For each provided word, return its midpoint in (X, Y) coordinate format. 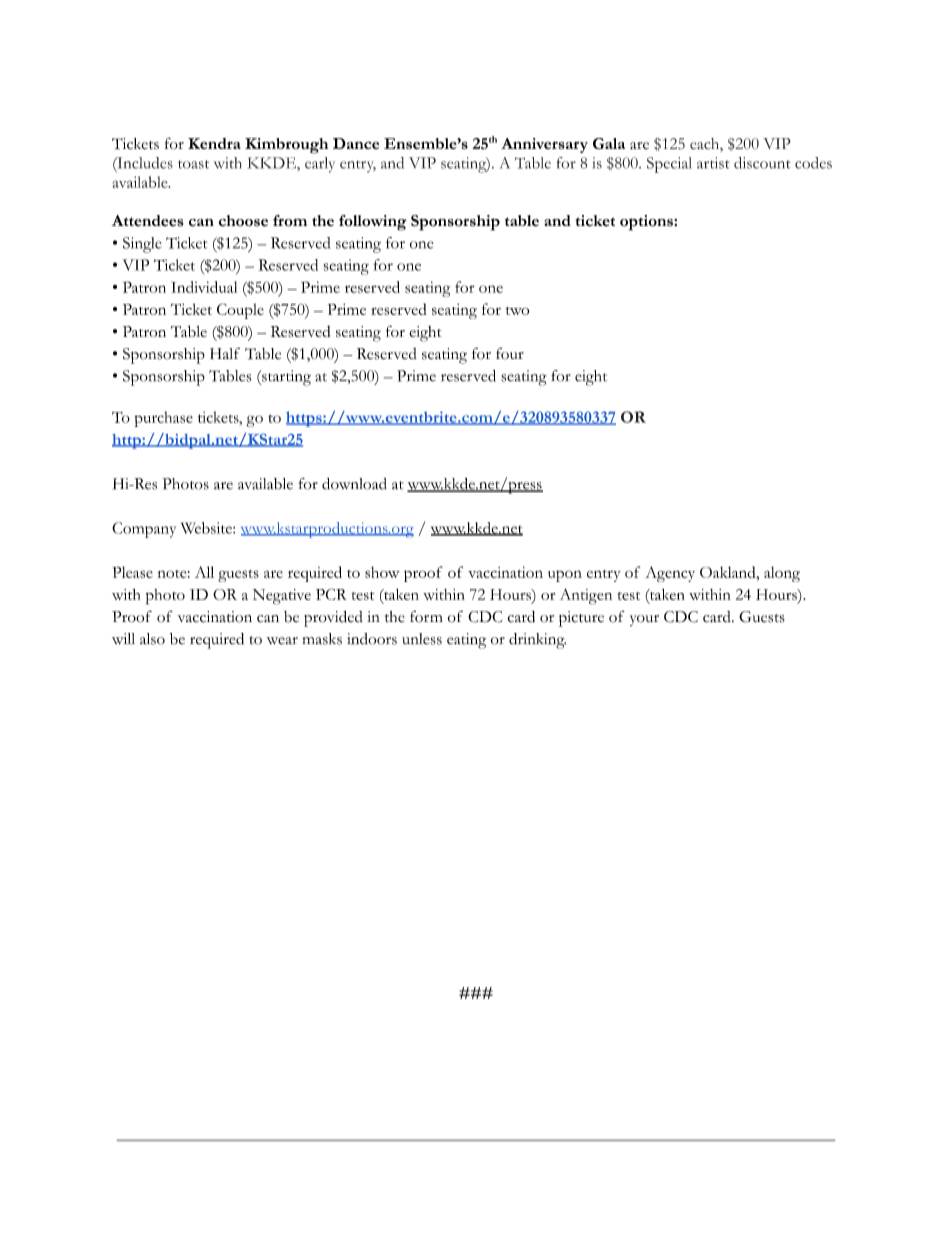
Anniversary (544, 145)
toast (193, 164)
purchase (163, 419)
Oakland (729, 572)
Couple (240, 311)
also (152, 639)
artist (713, 163)
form (426, 616)
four (510, 353)
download (354, 484)
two (518, 311)
